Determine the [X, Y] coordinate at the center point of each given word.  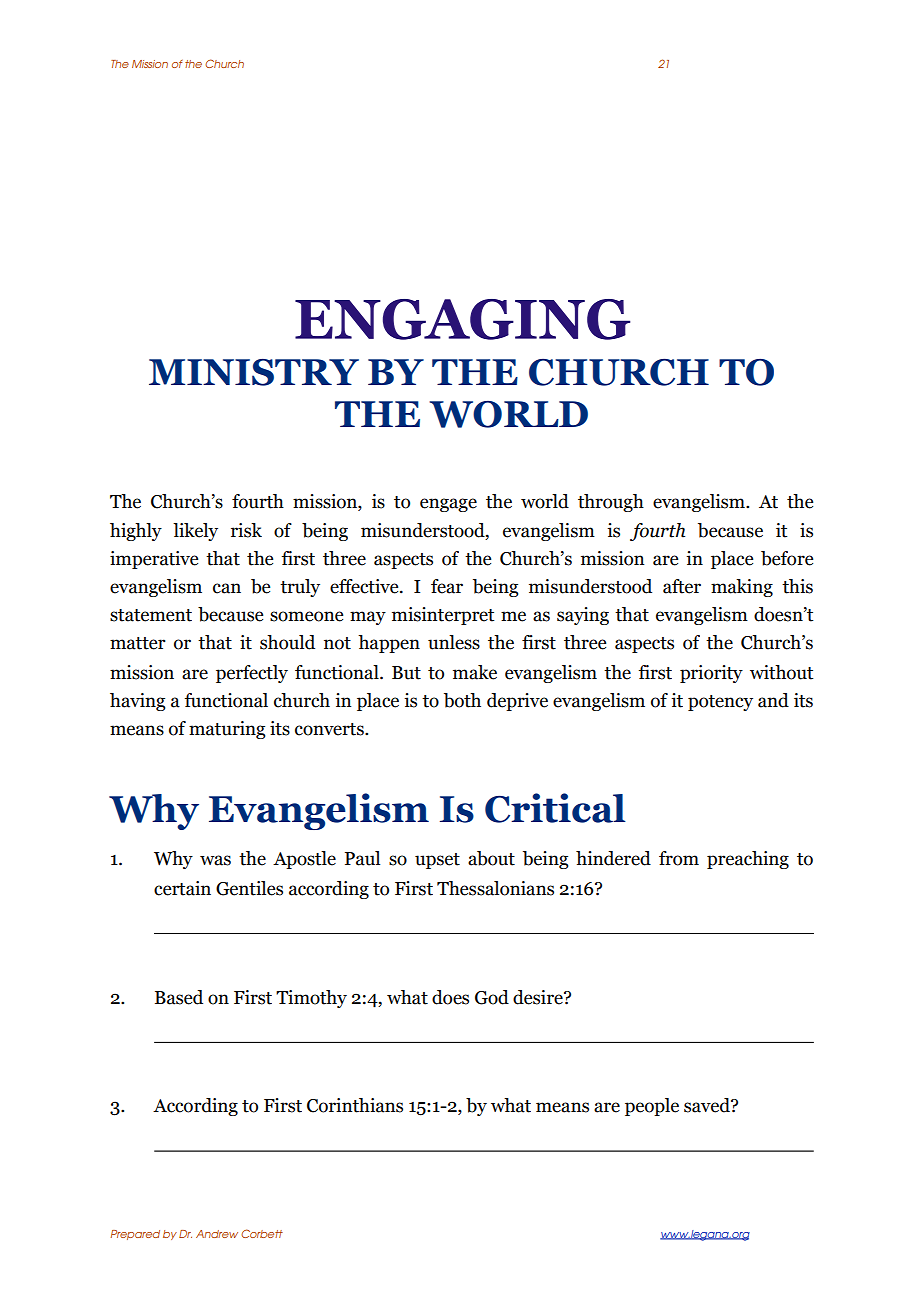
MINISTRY [254, 372]
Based [179, 997]
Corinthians [355, 1105]
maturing [227, 730]
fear [447, 586]
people [652, 1107]
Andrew [217, 1234]
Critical [555, 808]
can [227, 588]
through [611, 503]
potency [720, 703]
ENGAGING [463, 319]
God [492, 997]
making [742, 588]
